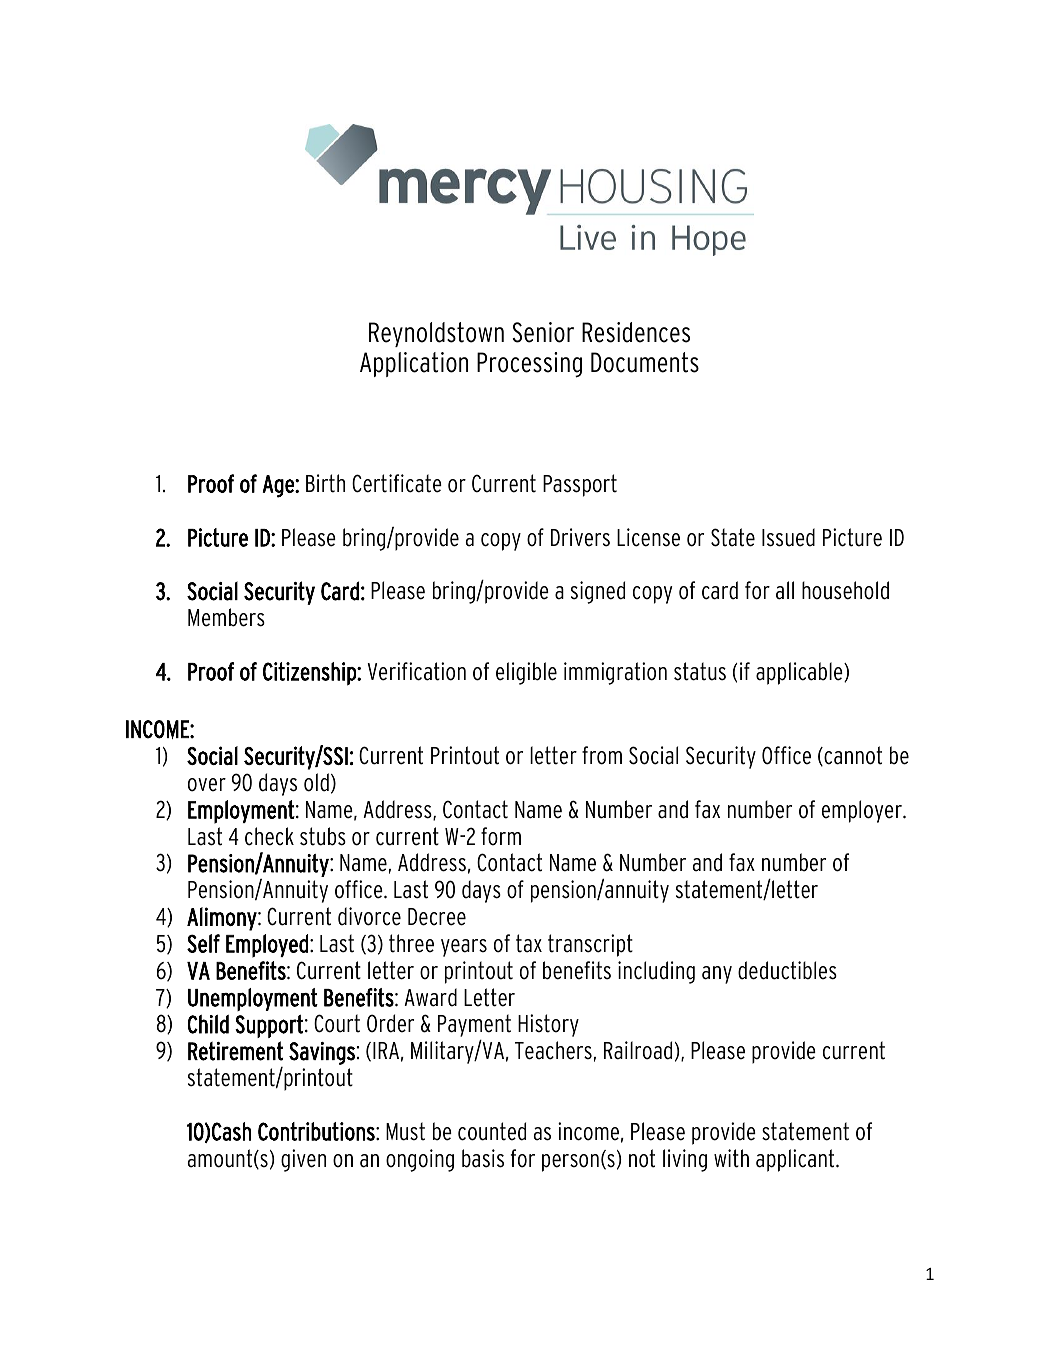  Describe the element at coordinates (303, 1160) in the image. I see `given` at that location.
